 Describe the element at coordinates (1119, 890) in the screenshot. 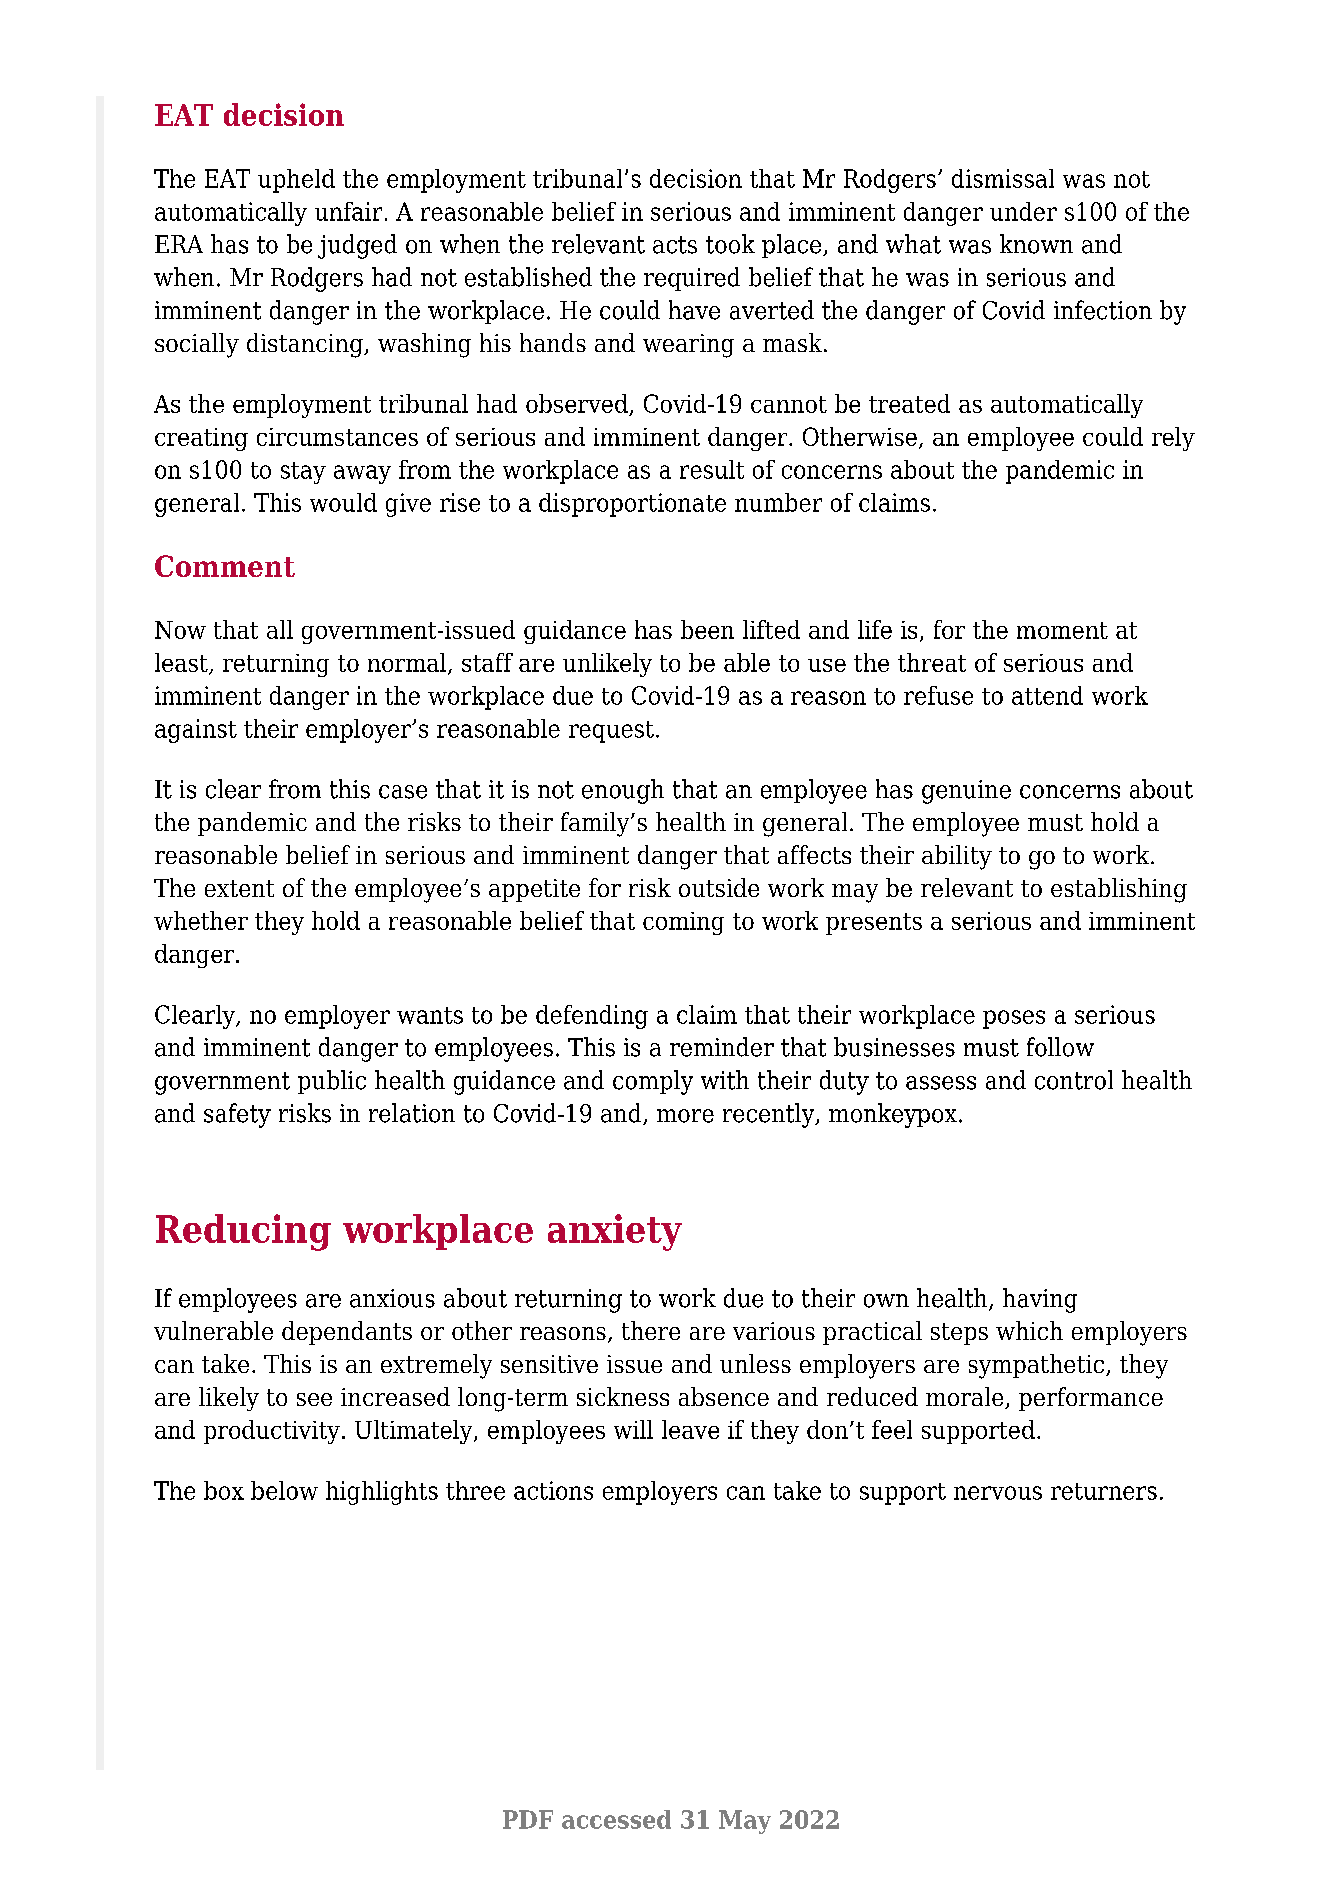

I see `establishing` at that location.
